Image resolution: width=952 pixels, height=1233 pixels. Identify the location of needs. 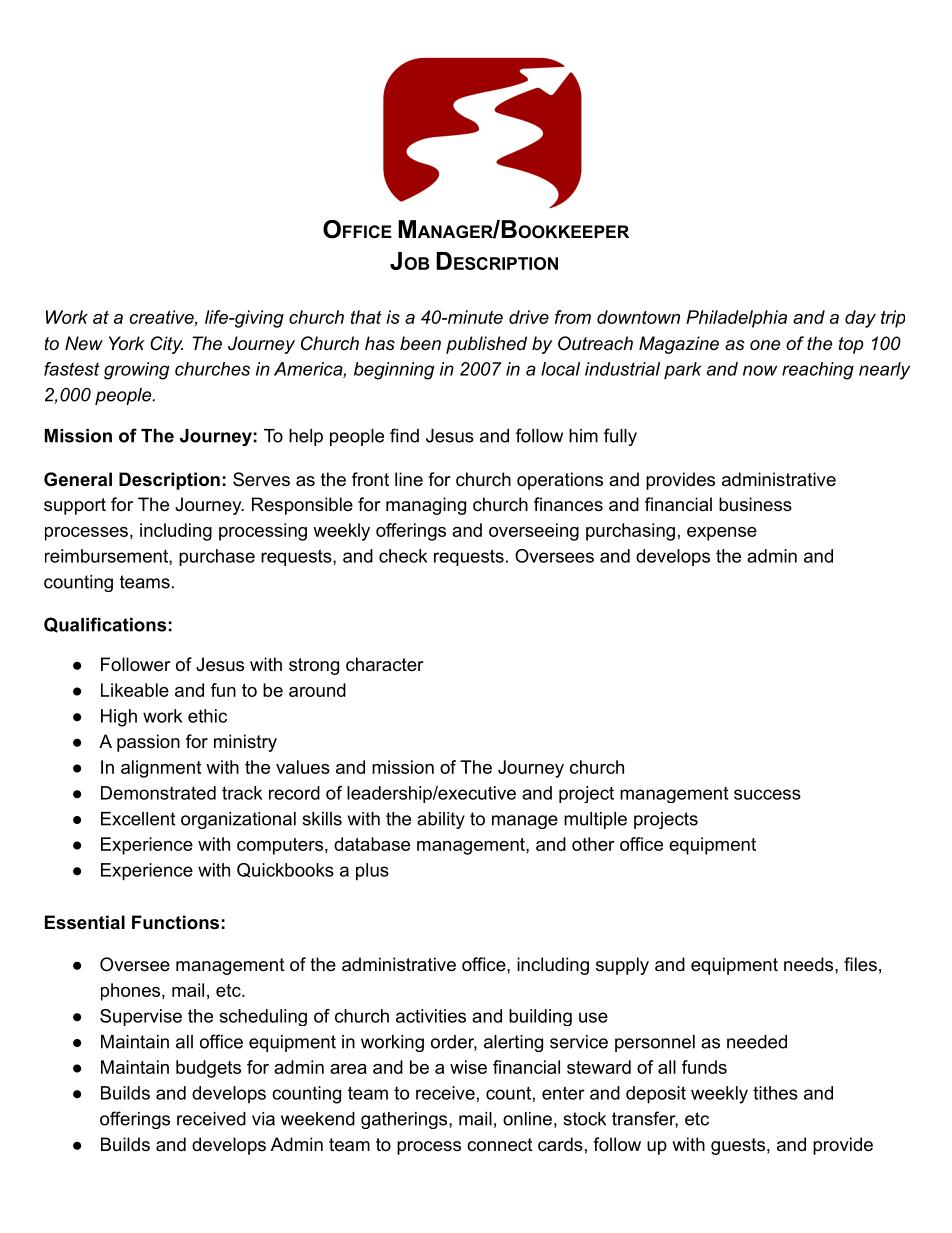
(808, 964).
